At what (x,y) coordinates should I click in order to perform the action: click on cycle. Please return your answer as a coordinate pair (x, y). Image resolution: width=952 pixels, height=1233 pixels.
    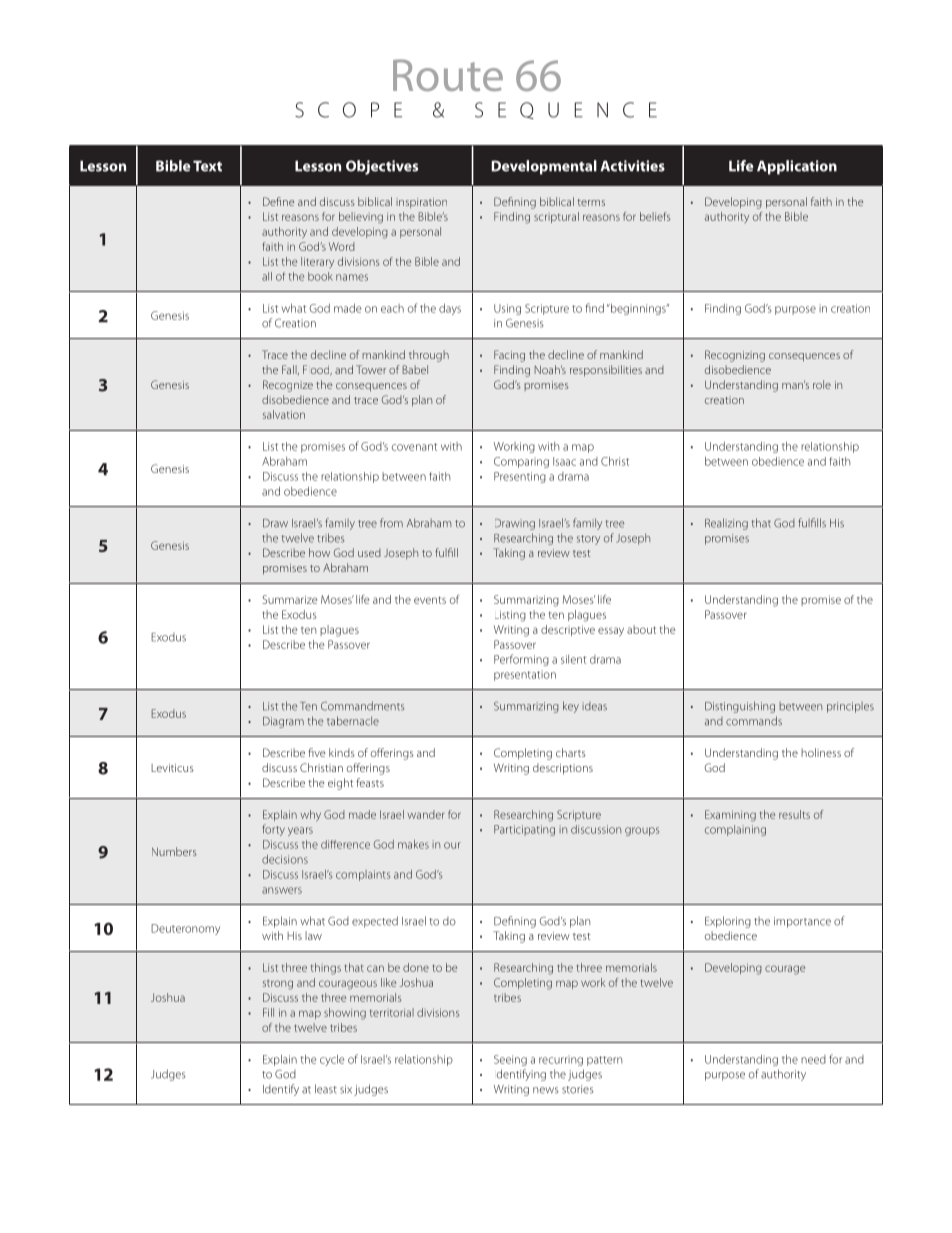
    Looking at the image, I should click on (332, 1060).
